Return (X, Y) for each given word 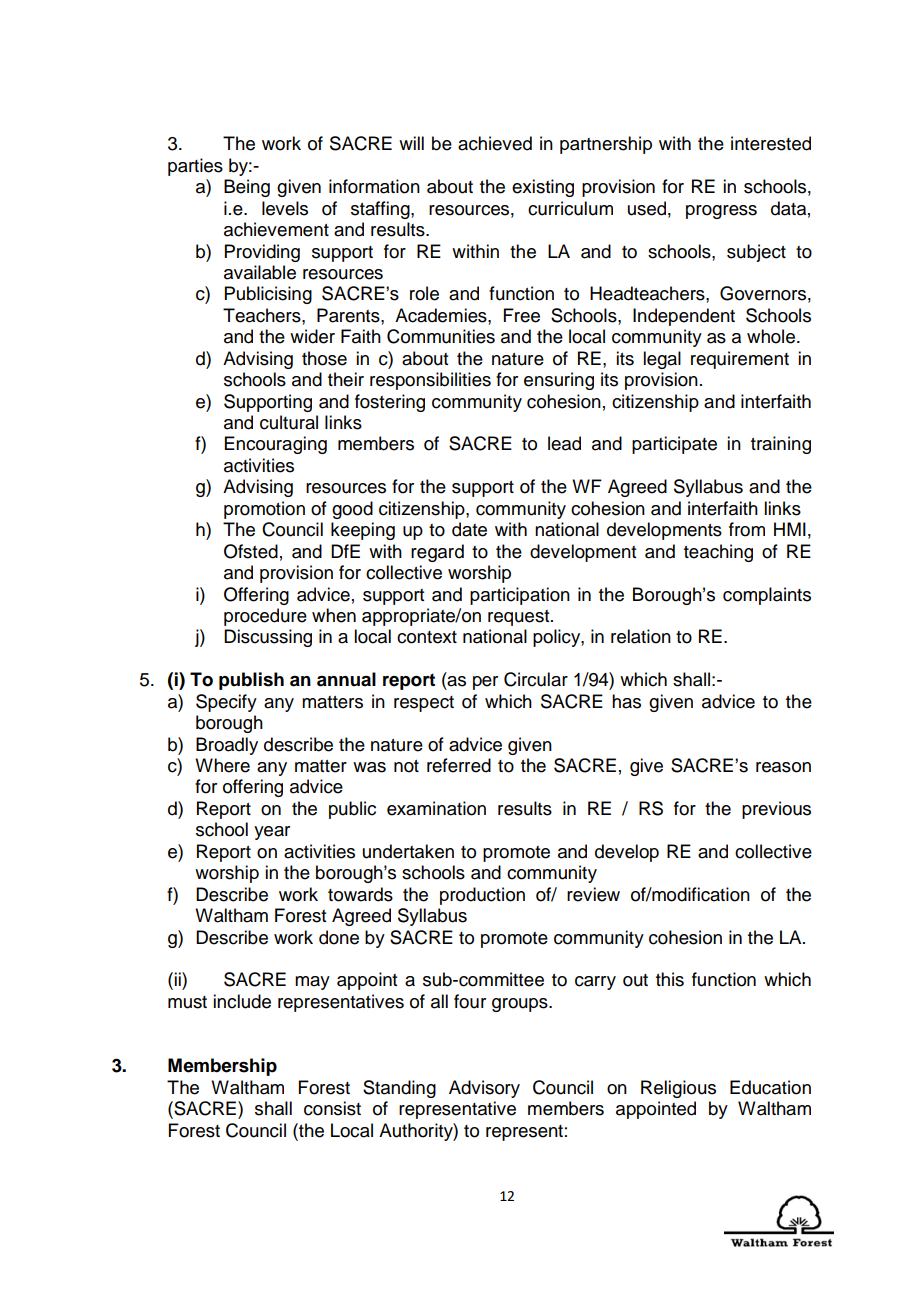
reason (783, 767)
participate (674, 445)
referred (459, 765)
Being (247, 188)
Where (222, 765)
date (469, 529)
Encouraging (276, 445)
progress (721, 212)
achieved (495, 143)
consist (332, 1108)
